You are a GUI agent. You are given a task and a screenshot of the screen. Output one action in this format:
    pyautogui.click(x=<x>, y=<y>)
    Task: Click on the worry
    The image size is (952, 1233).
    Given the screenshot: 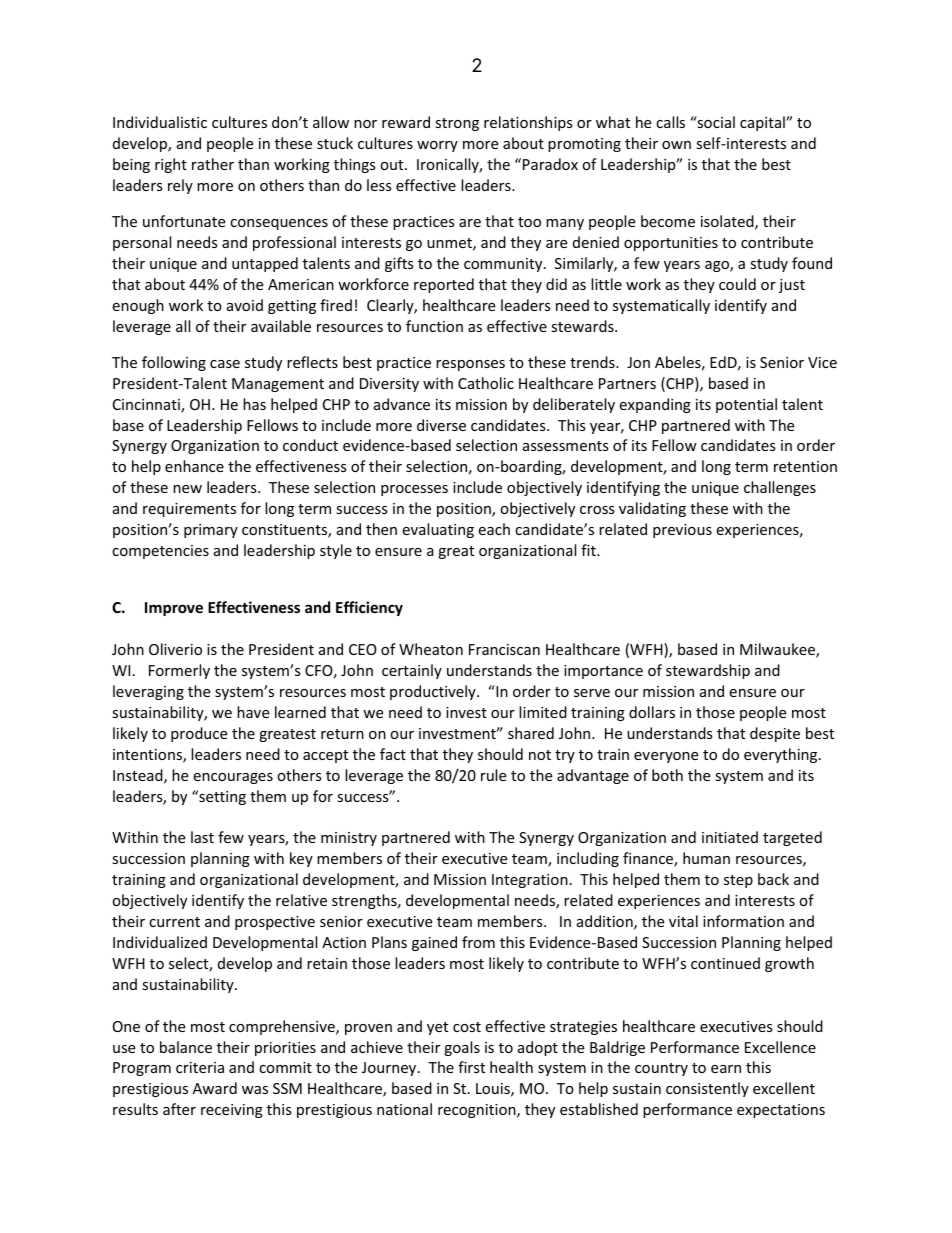 What is the action you would take?
    pyautogui.click(x=437, y=146)
